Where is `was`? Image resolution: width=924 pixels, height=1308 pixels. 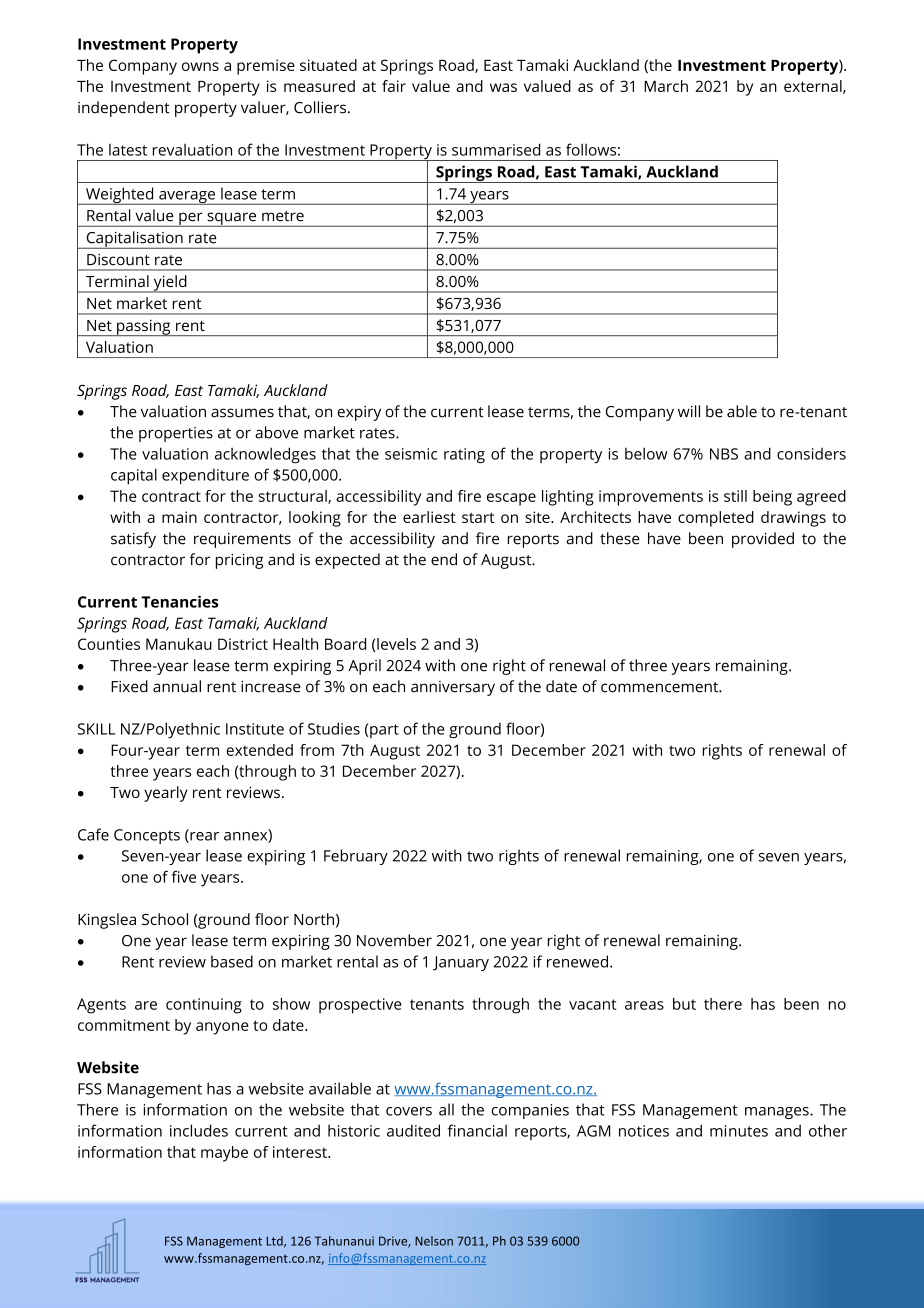 was is located at coordinates (503, 87).
